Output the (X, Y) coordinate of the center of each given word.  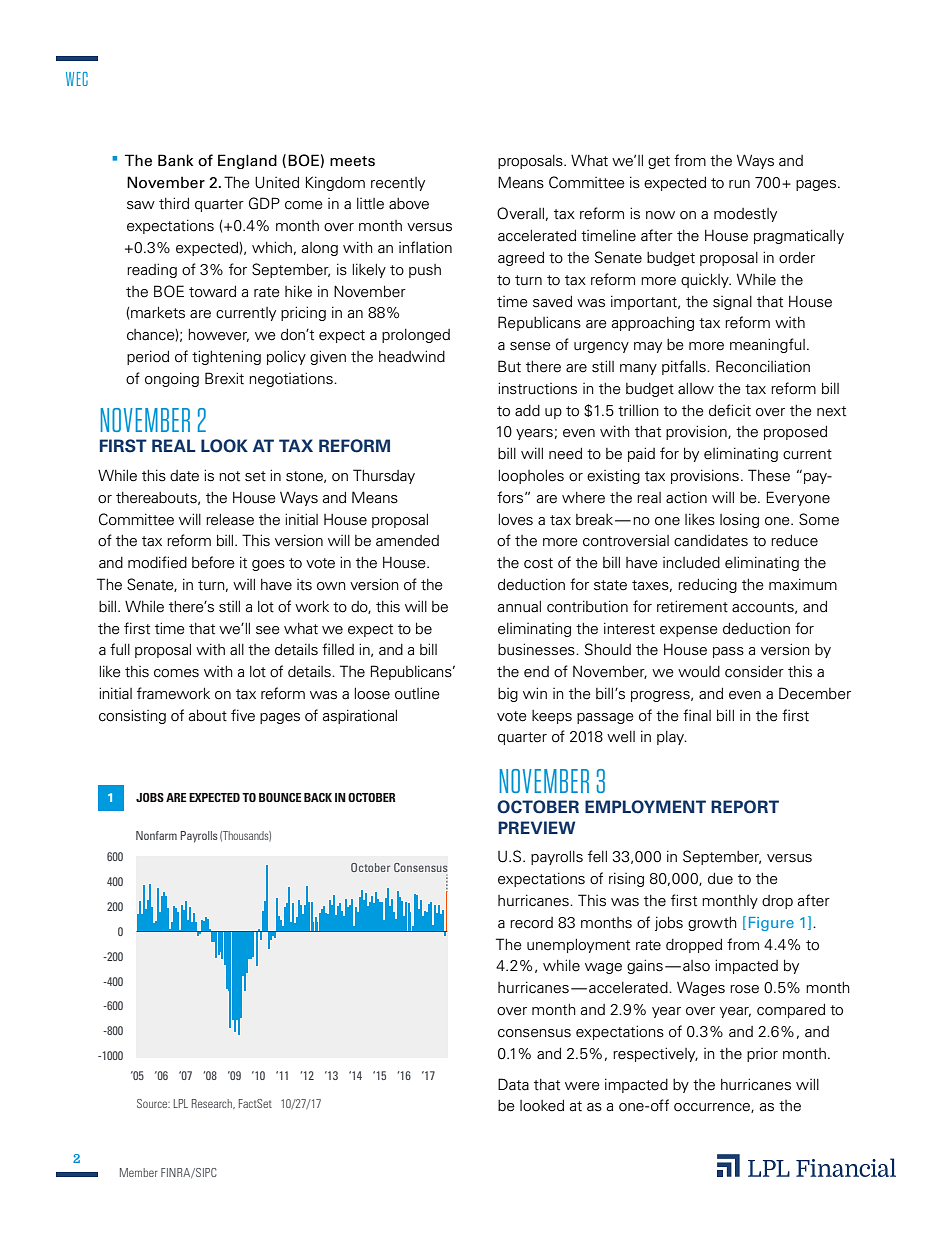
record (531, 923)
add (527, 411)
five (243, 715)
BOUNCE (280, 797)
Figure (771, 924)
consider (754, 671)
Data (513, 1084)
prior (762, 1055)
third (174, 203)
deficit (730, 410)
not (229, 476)
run (739, 184)
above (409, 204)
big (508, 695)
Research (213, 1104)
